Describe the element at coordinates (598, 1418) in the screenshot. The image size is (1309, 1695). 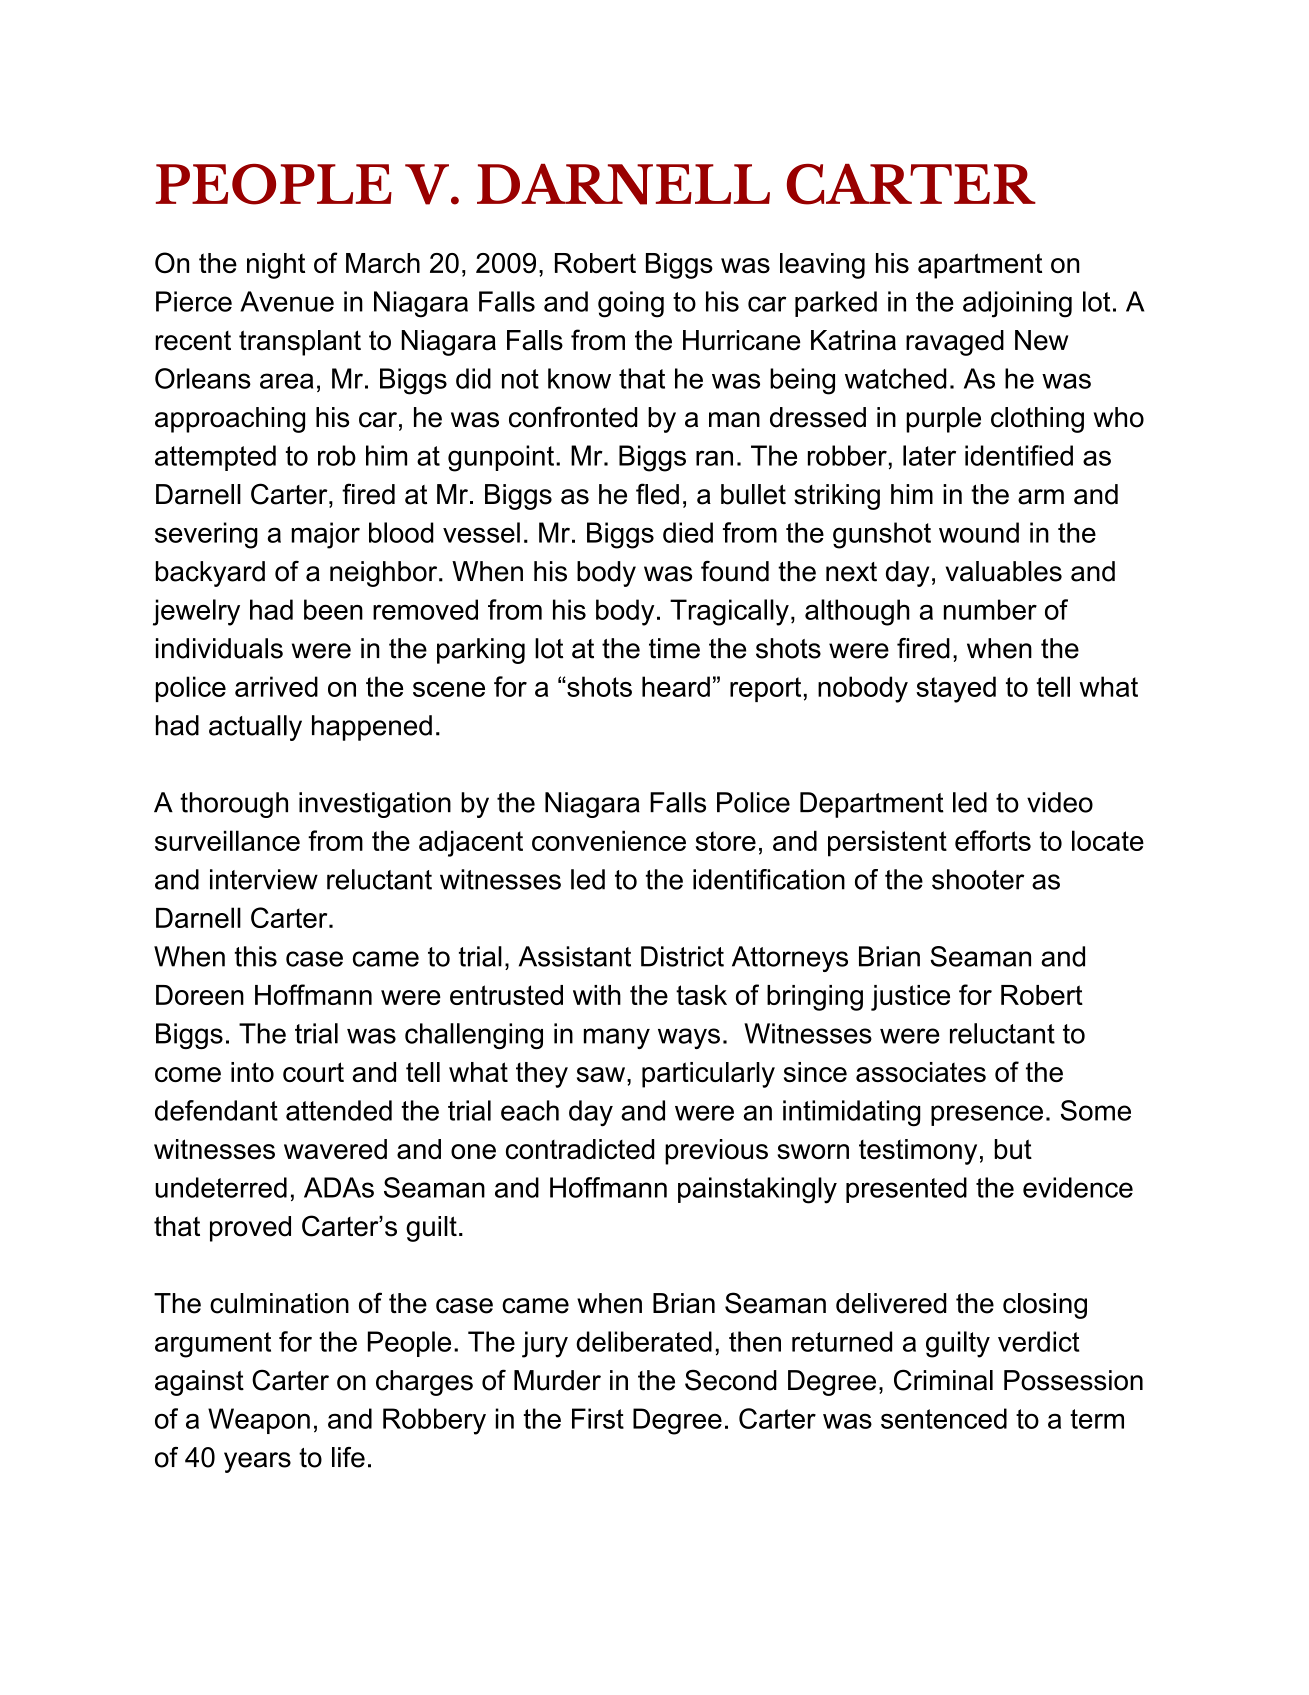
I see `First` at that location.
